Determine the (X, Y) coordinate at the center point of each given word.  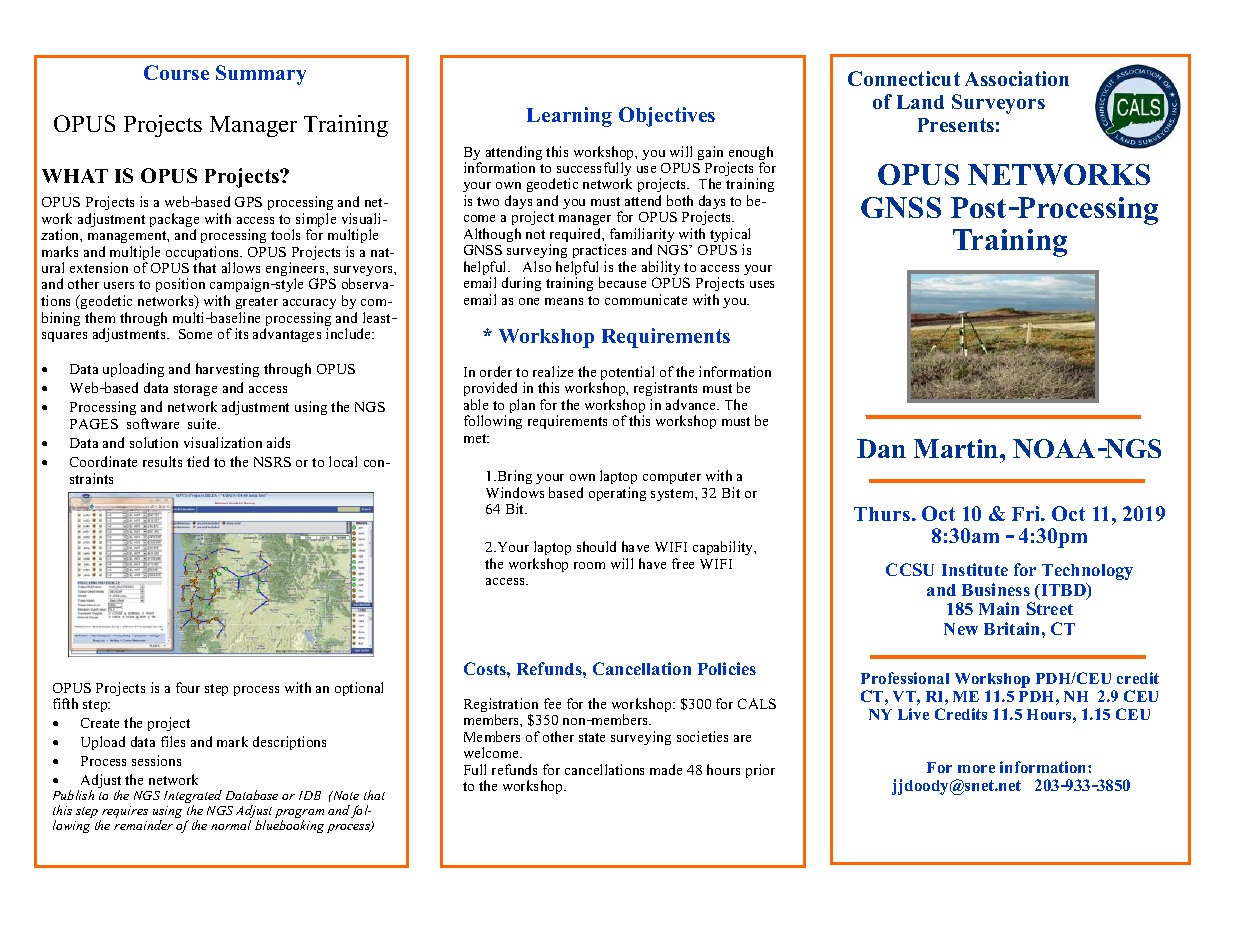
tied (198, 461)
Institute (975, 569)
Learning (569, 117)
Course (176, 72)
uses (762, 284)
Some (195, 334)
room (589, 565)
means (564, 301)
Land (920, 102)
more (976, 769)
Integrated (193, 798)
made (666, 769)
